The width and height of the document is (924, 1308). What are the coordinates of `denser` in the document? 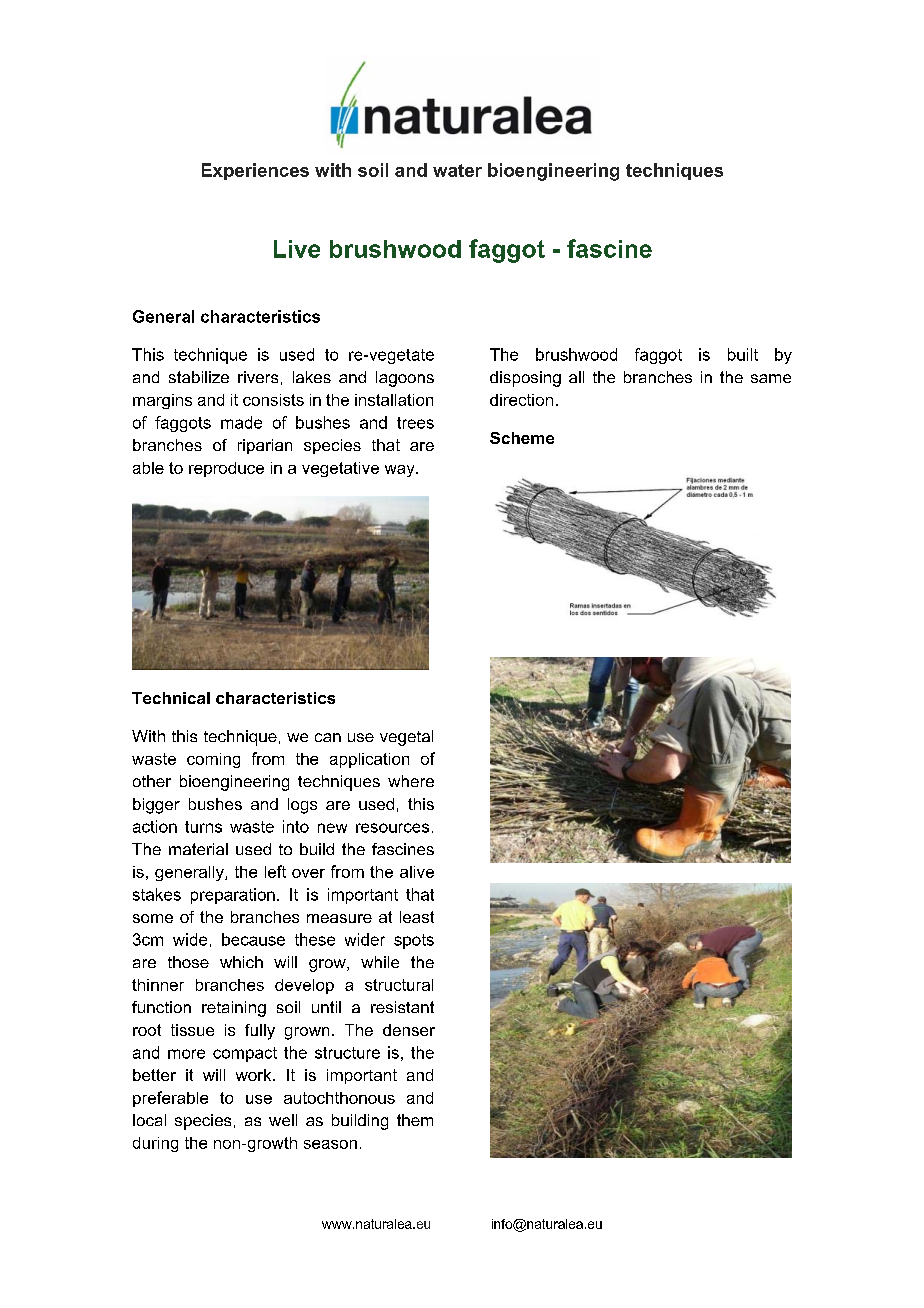 It's located at (409, 1030).
